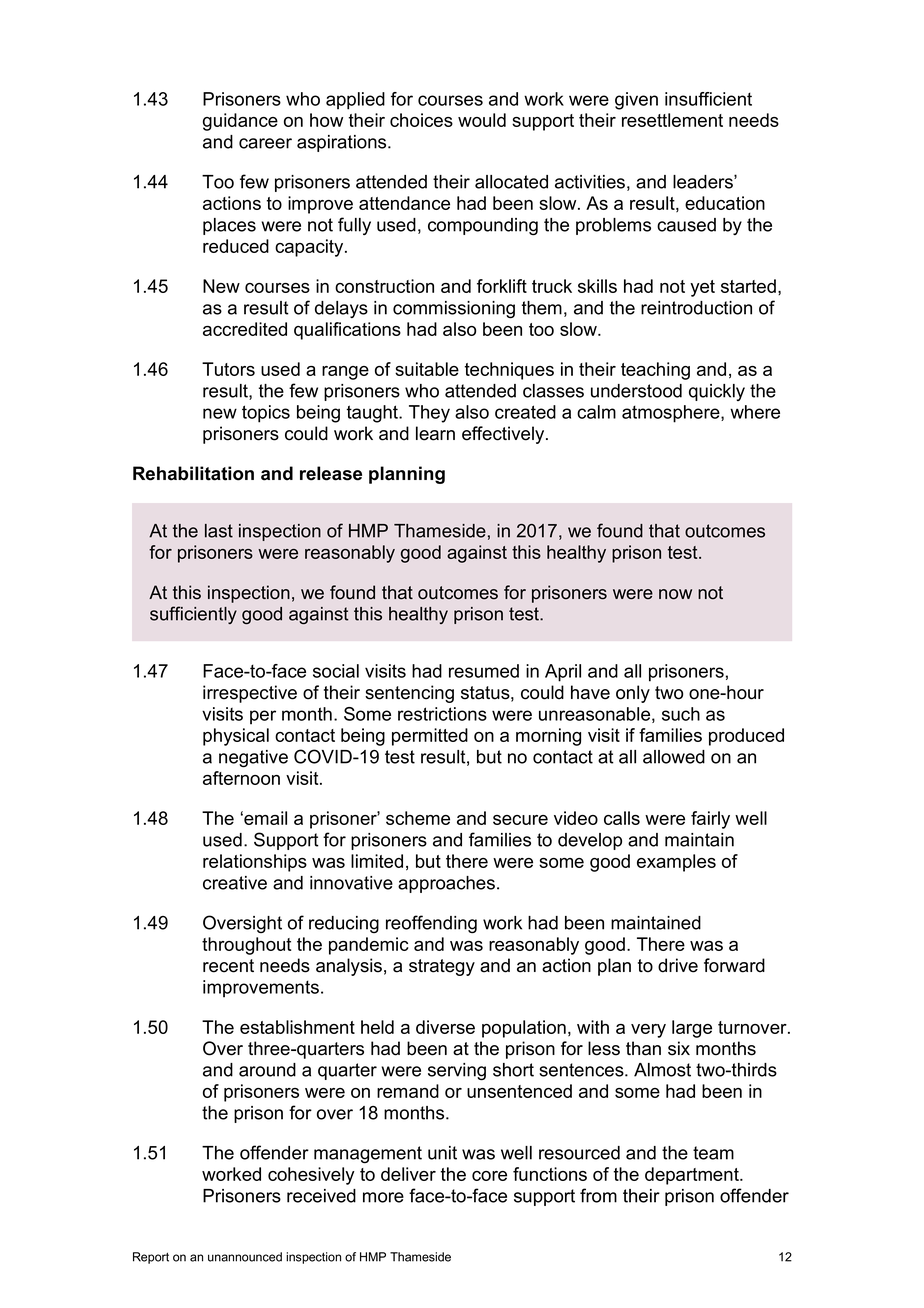  I want to click on unannounced, so click(245, 1257).
